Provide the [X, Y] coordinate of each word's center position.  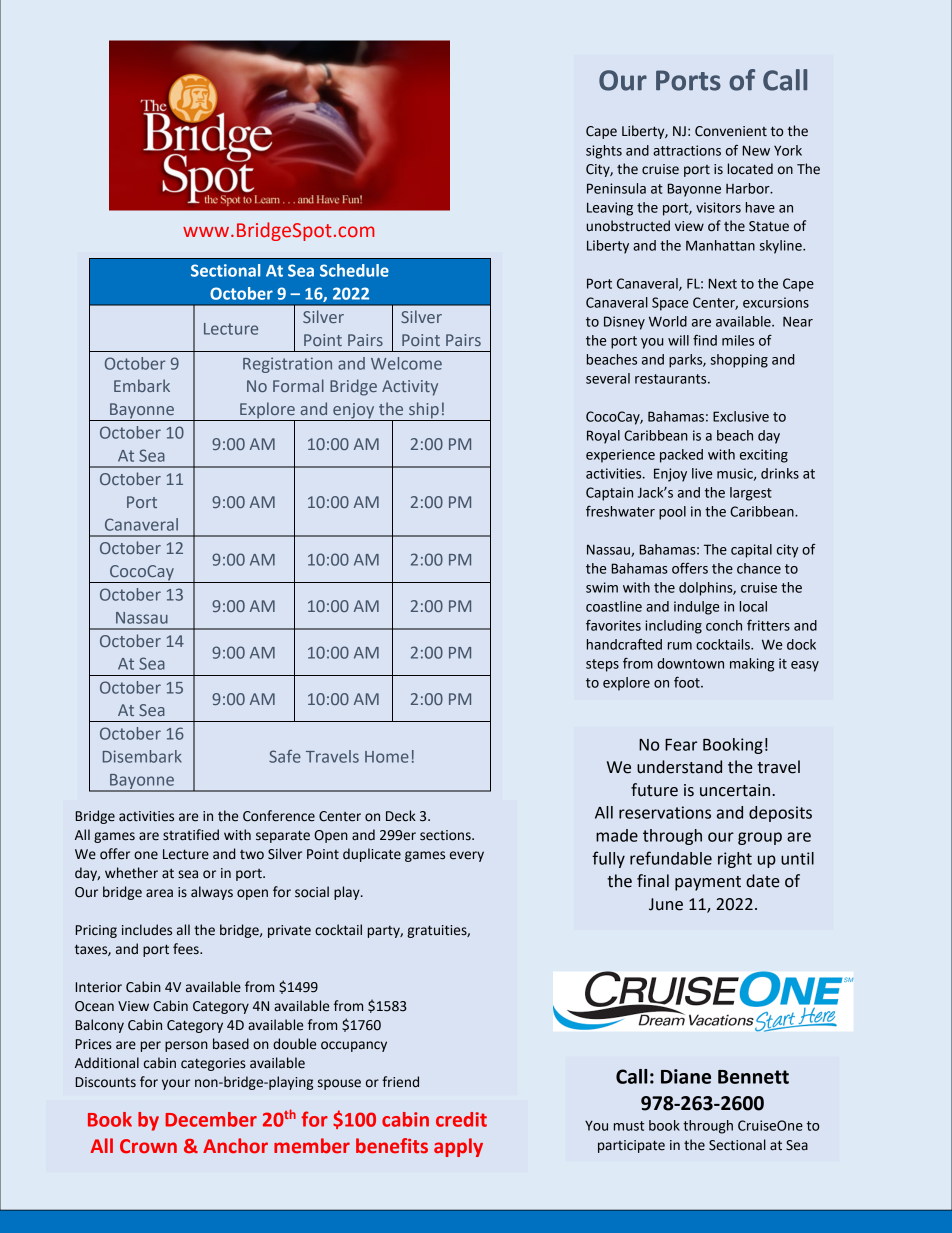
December [211, 1119]
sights [604, 152]
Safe [285, 756]
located [750, 169]
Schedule [354, 270]
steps [602, 665]
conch [724, 625]
